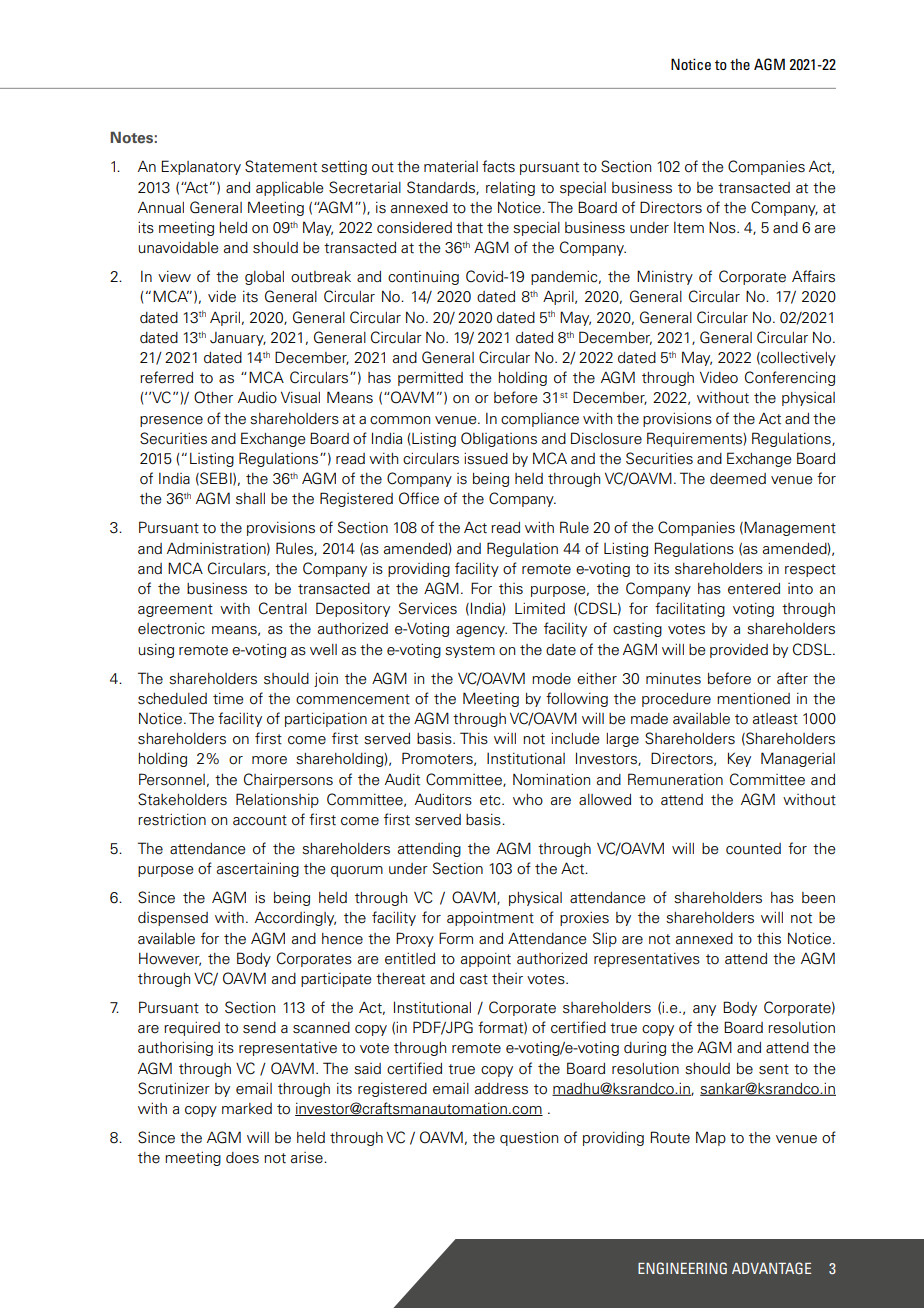 This screenshot has width=924, height=1308. Describe the element at coordinates (242, 1158) in the screenshot. I see `does` at that location.
